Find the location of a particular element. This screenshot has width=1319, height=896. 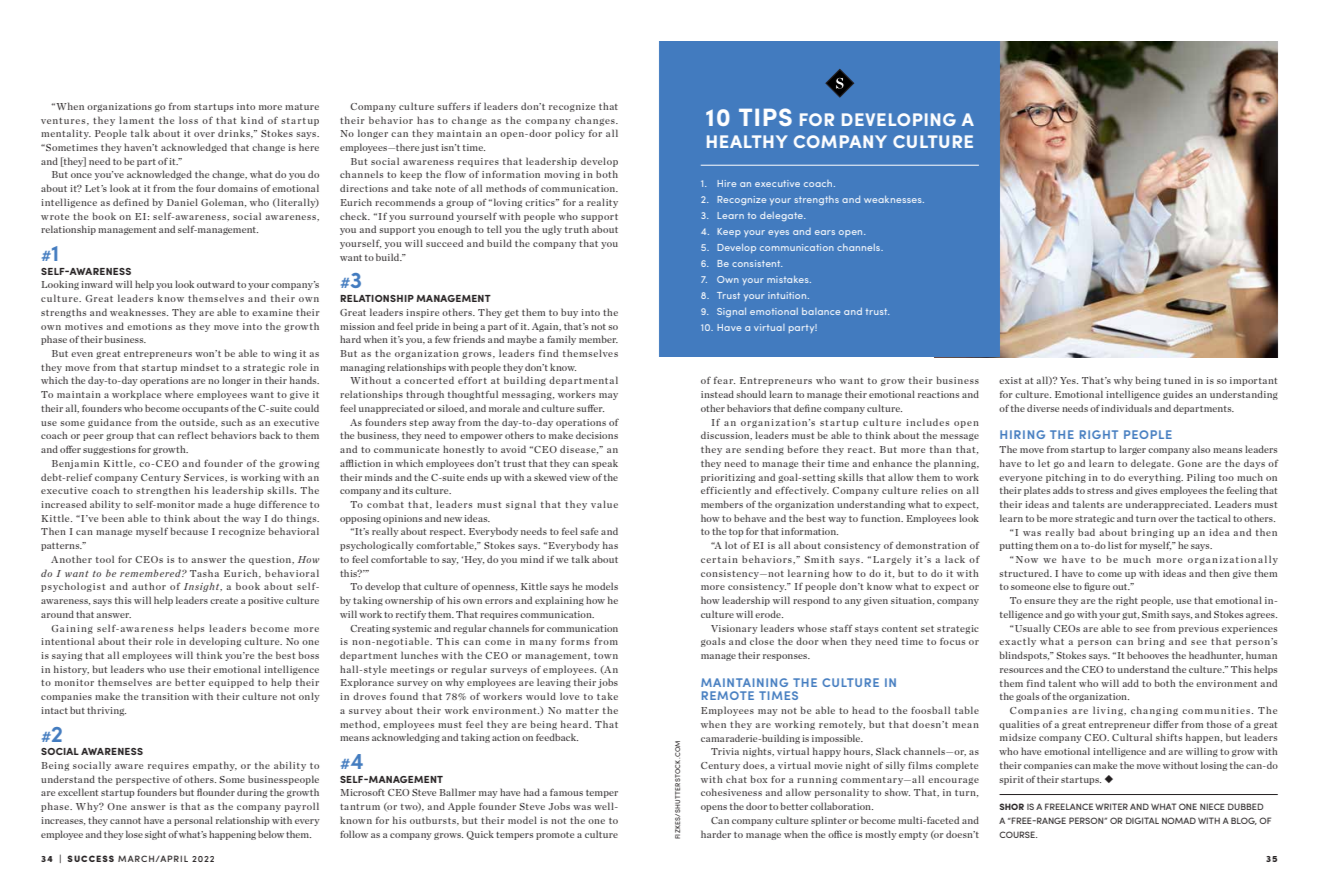

tuned is located at coordinates (1177, 380).
